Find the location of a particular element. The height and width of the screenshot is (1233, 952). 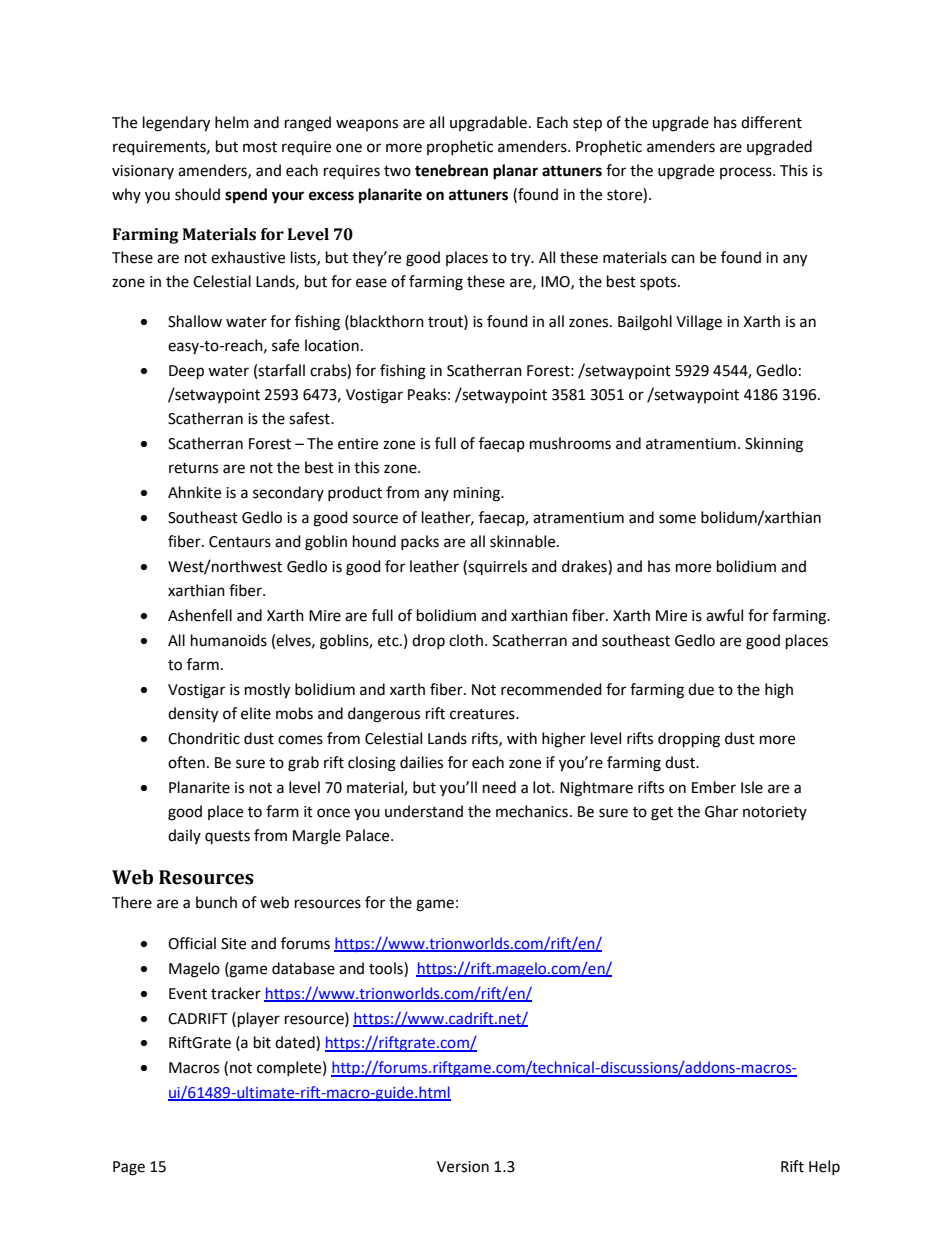

upgradable is located at coordinates (488, 124).
